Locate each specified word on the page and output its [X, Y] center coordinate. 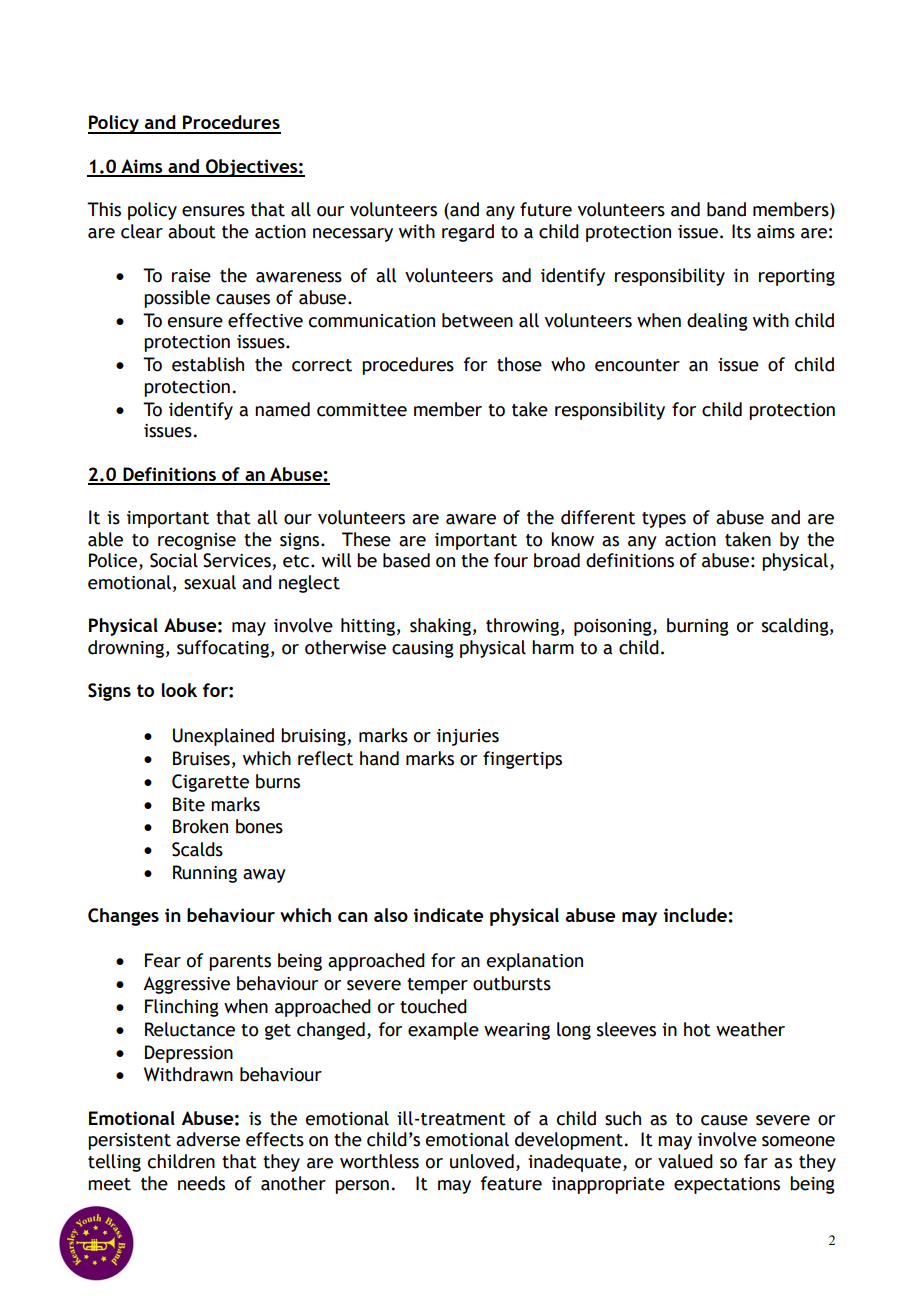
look [179, 690]
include [695, 915]
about [192, 231]
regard [468, 233]
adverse [208, 1139]
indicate [449, 915]
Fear [163, 960]
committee [362, 410]
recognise [197, 541]
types [664, 520]
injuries [468, 737]
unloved [482, 1161]
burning [698, 627]
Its [741, 231]
